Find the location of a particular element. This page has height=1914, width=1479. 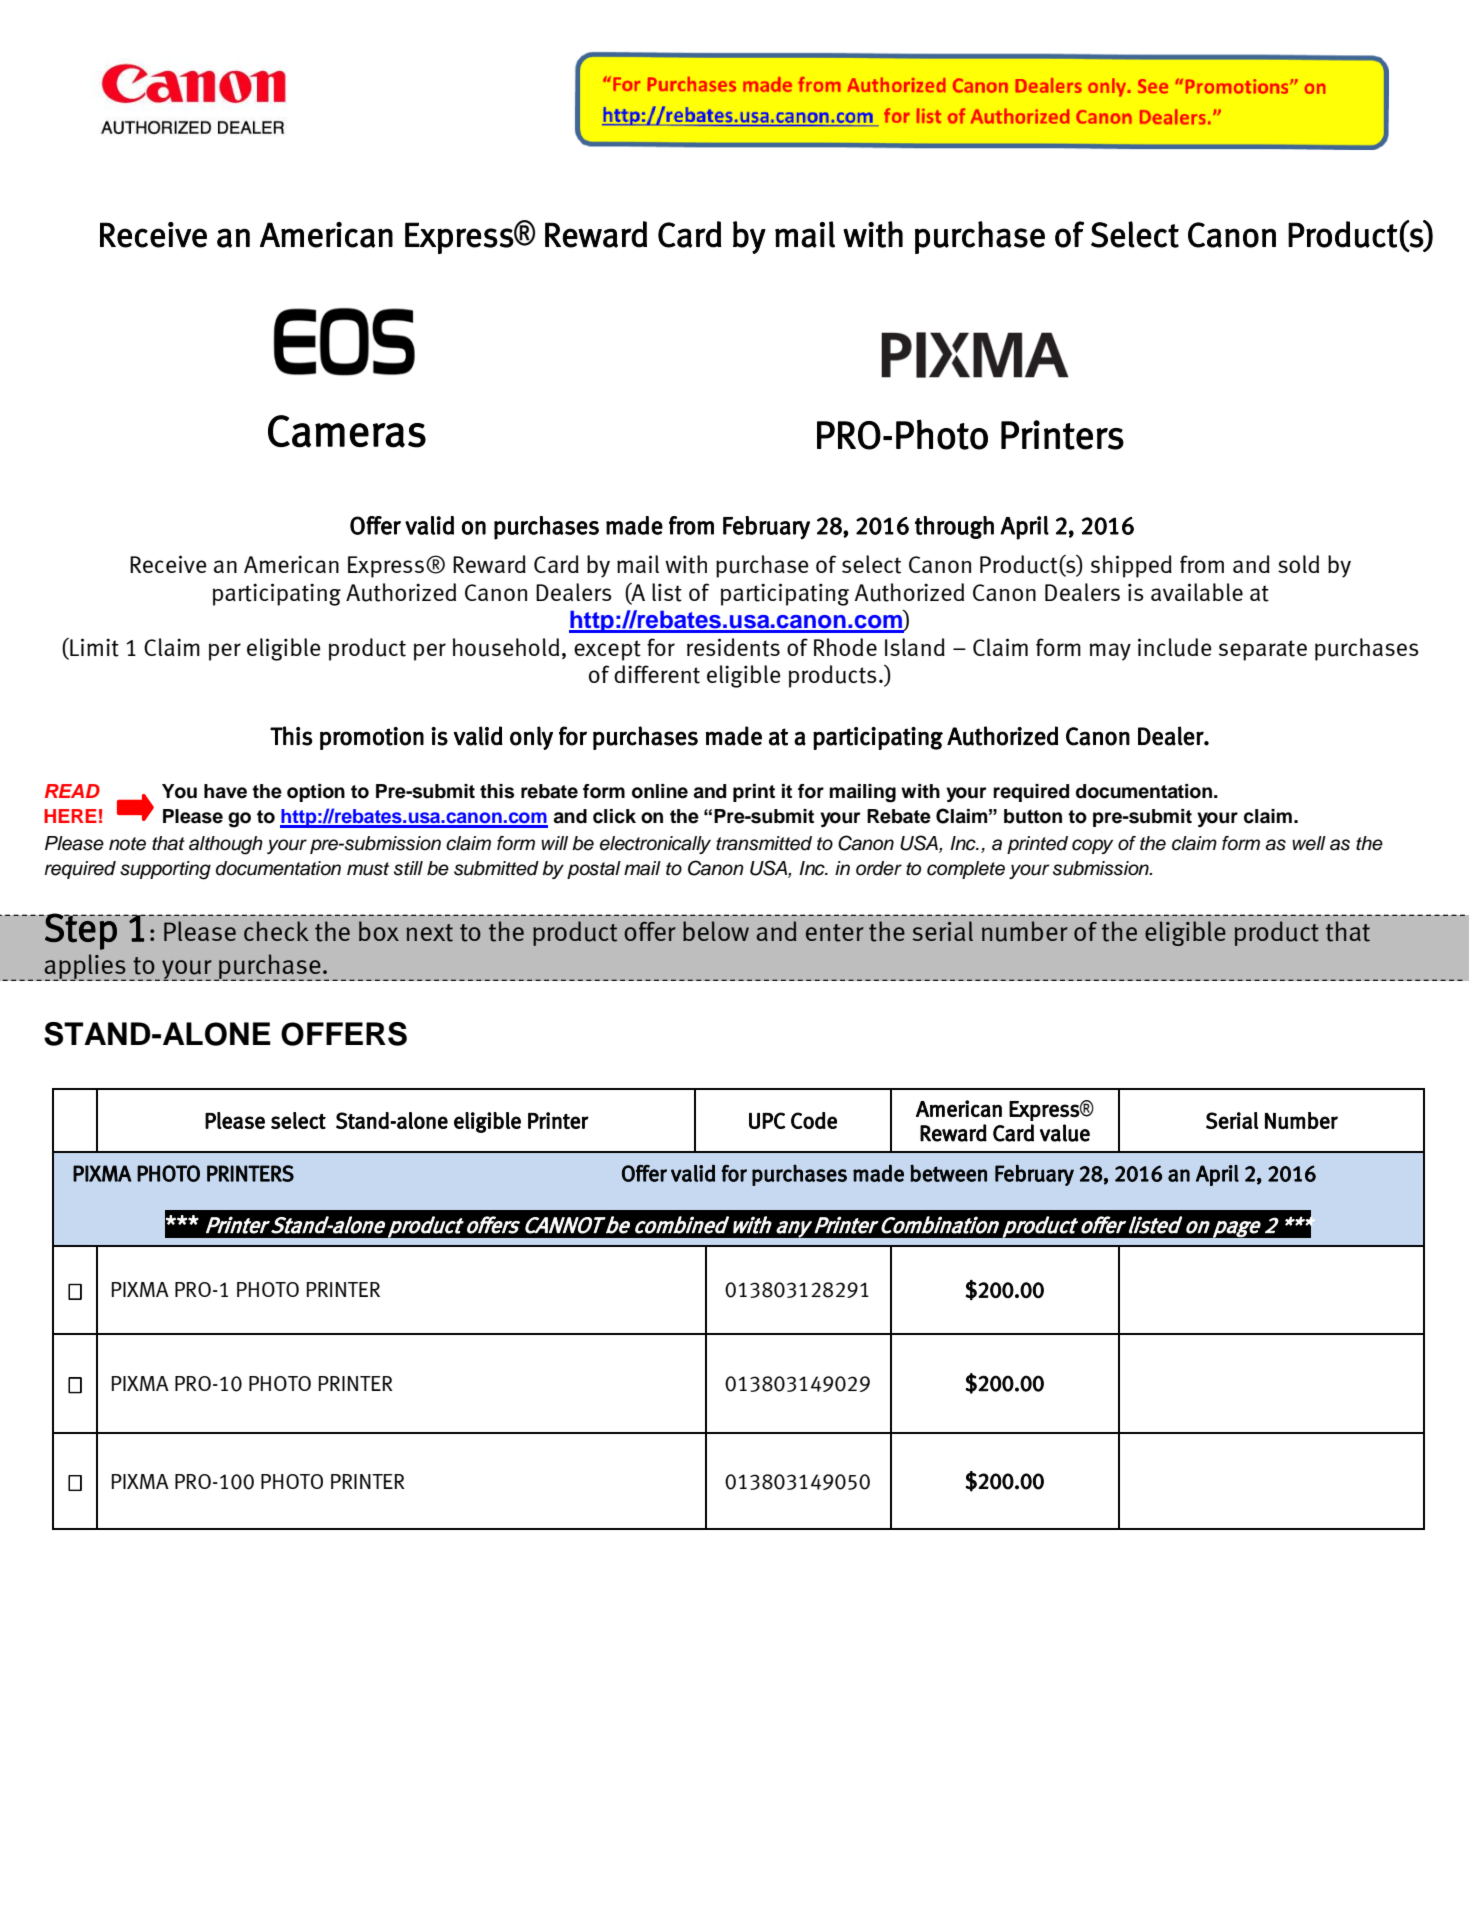

through is located at coordinates (954, 527).
